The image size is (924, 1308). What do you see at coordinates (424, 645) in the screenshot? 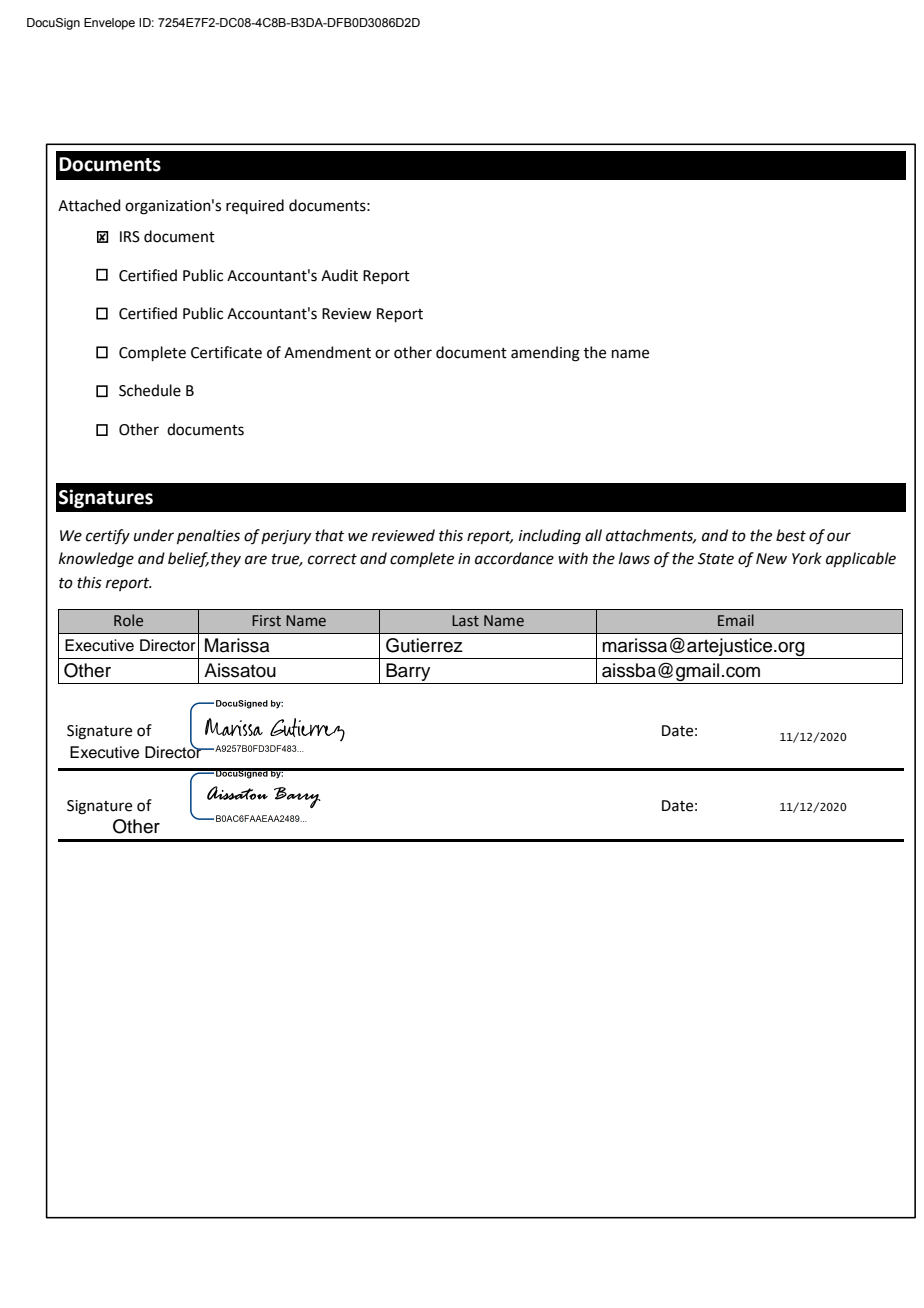
I see `Gutierrez` at bounding box center [424, 645].
